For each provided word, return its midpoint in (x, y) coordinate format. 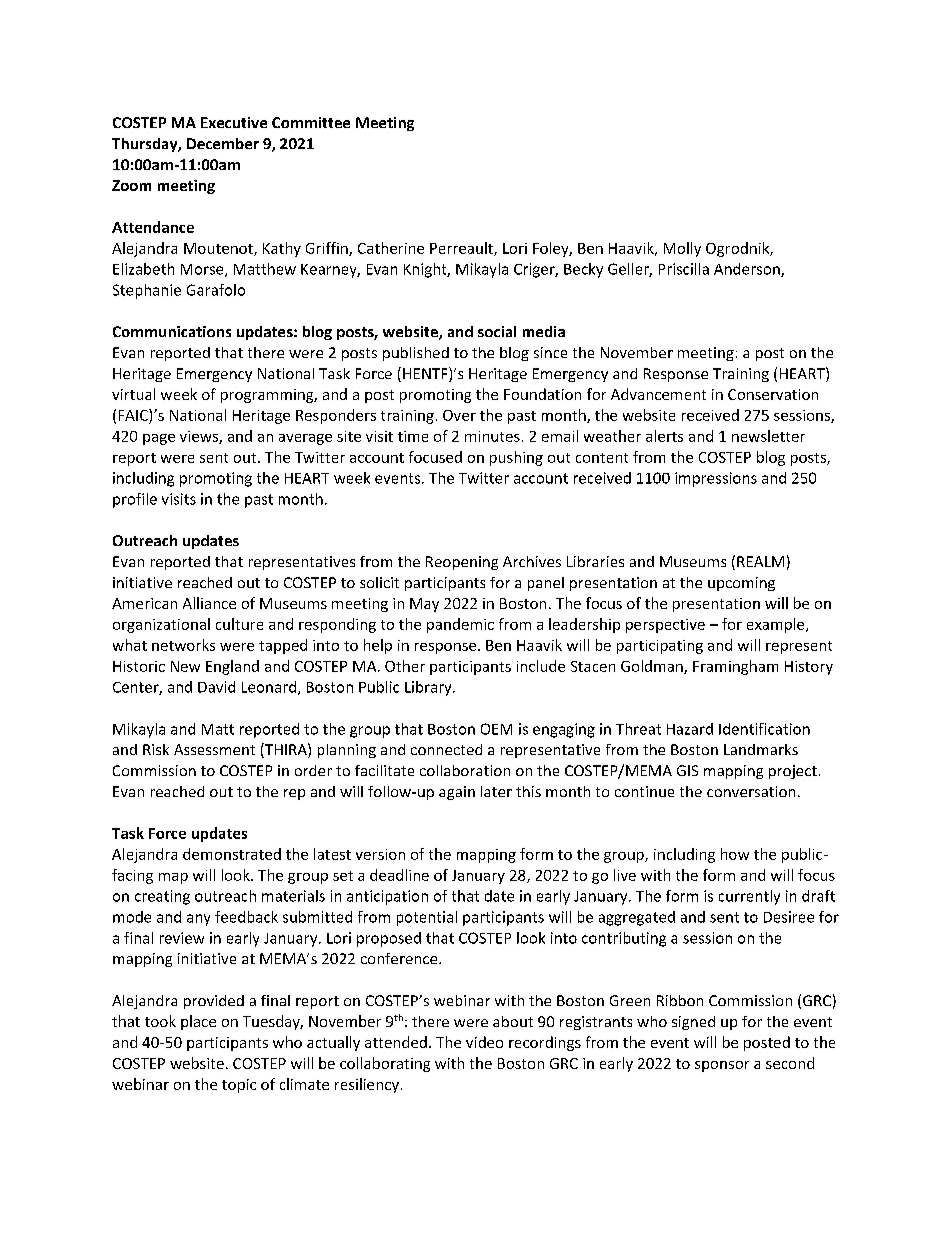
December (223, 143)
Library (429, 688)
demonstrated (232, 854)
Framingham (735, 667)
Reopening (462, 563)
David (216, 687)
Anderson (748, 270)
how (735, 854)
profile (135, 500)
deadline (399, 875)
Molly (682, 249)
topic (239, 1086)
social (497, 331)
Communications (172, 331)
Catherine (391, 248)
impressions (716, 479)
